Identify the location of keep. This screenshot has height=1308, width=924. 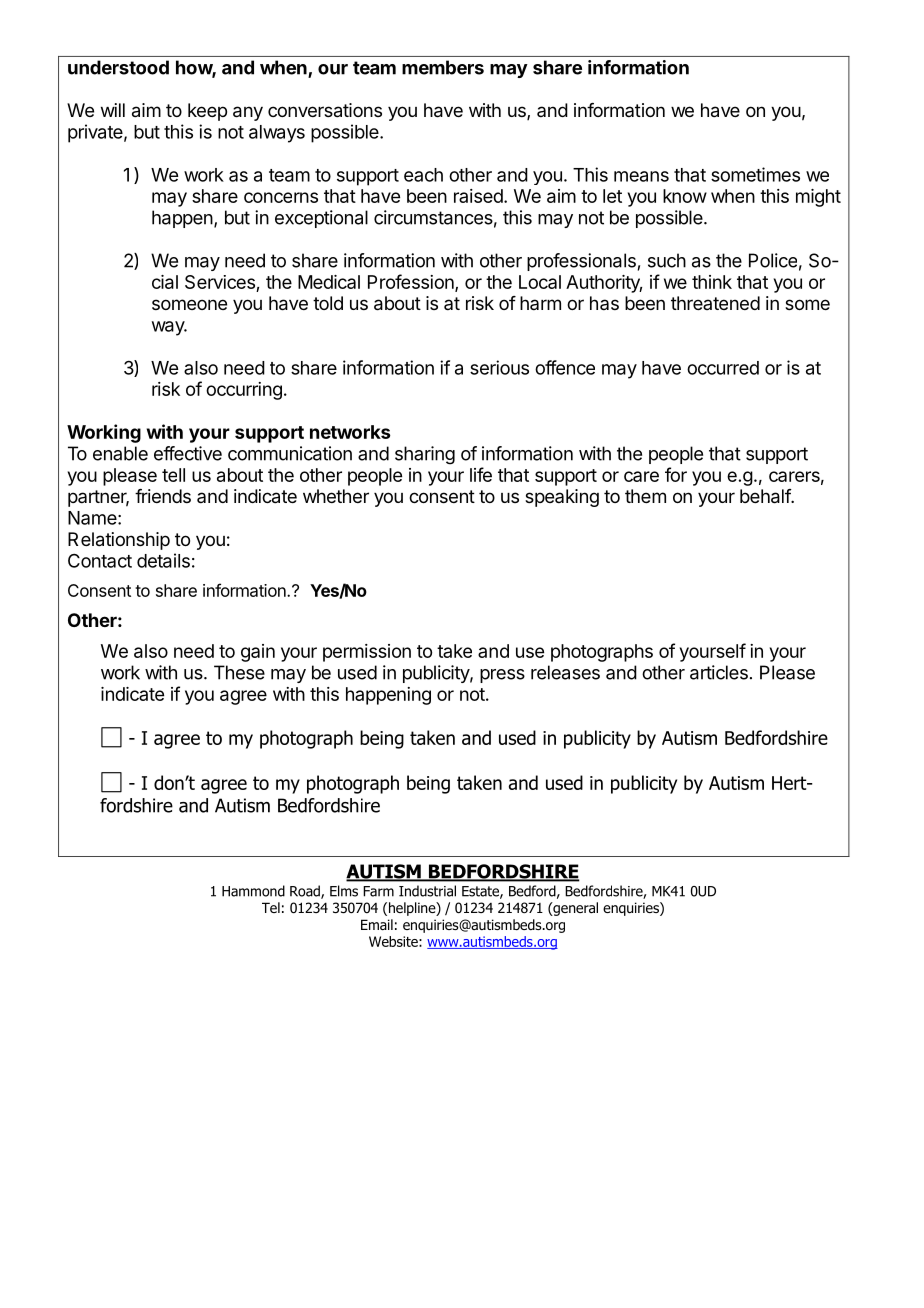
(207, 112).
